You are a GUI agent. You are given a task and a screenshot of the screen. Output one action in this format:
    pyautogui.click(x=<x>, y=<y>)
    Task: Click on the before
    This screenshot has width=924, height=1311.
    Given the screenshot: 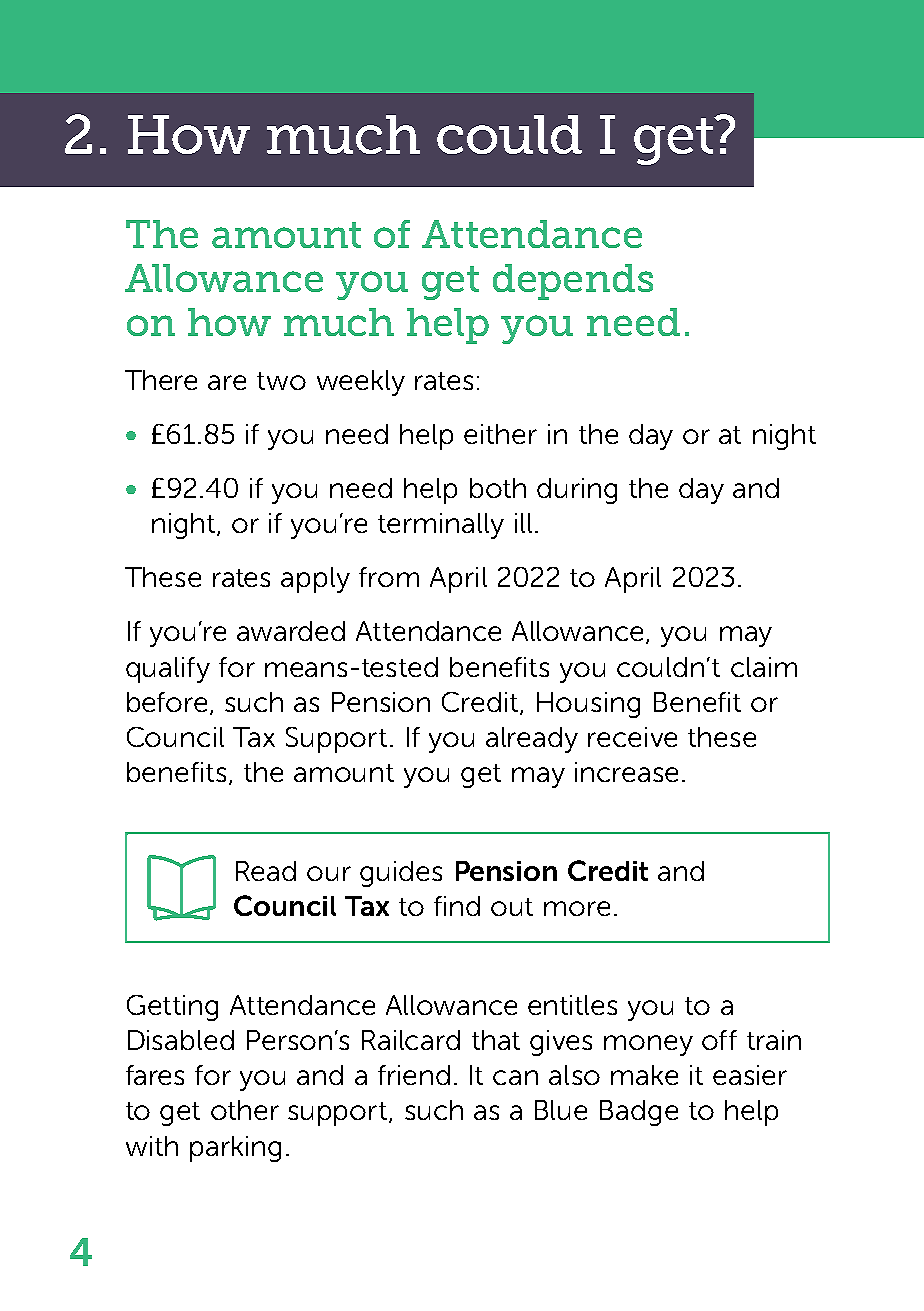 What is the action you would take?
    pyautogui.click(x=167, y=702)
